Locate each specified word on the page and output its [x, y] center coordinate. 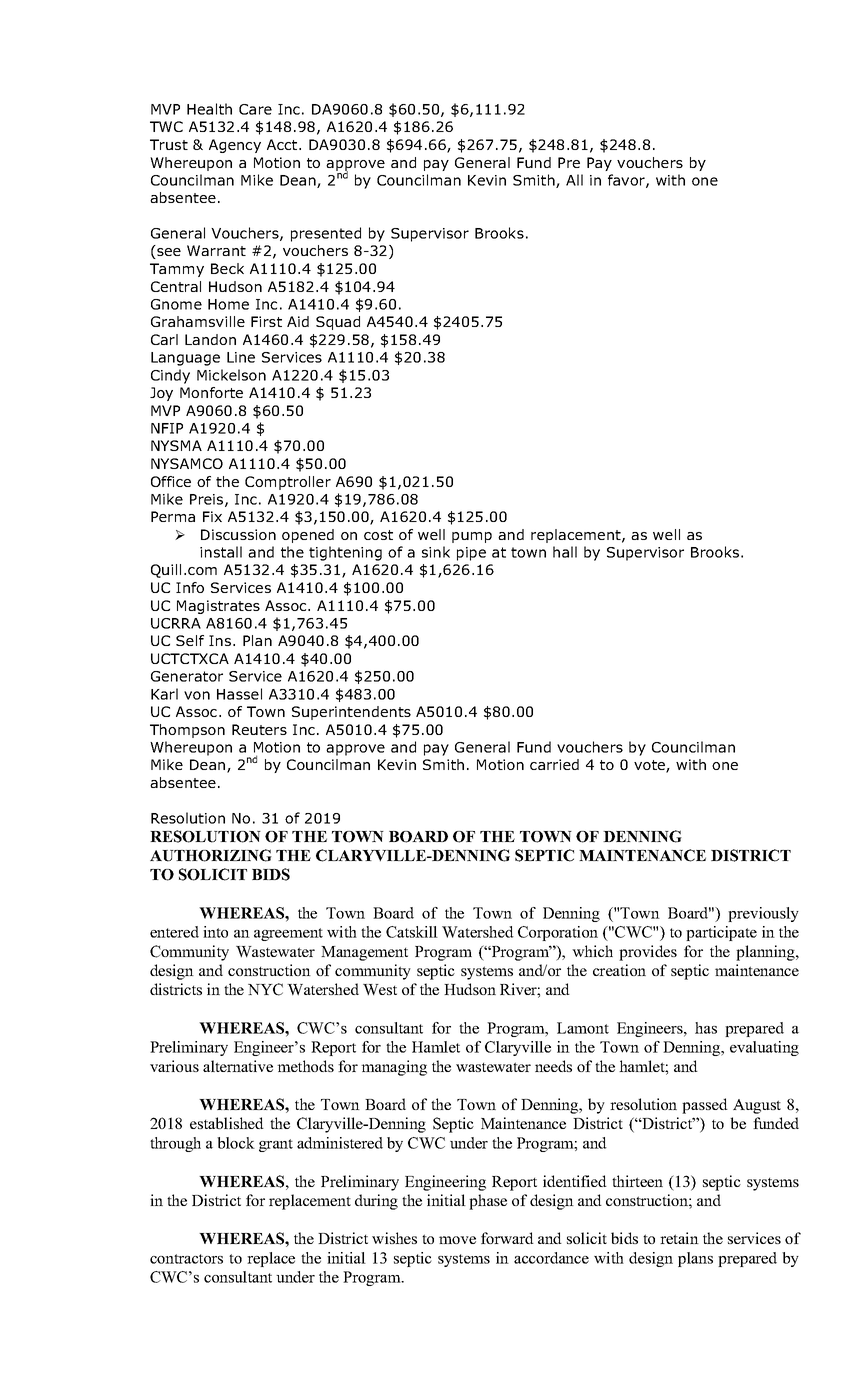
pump [472, 537]
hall [565, 552]
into [215, 932]
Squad [338, 323]
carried [554, 764]
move [457, 1240]
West [380, 989]
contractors [186, 1259]
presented [326, 234]
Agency [235, 146]
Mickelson [231, 375]
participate [721, 933]
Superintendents [351, 713]
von [197, 695]
